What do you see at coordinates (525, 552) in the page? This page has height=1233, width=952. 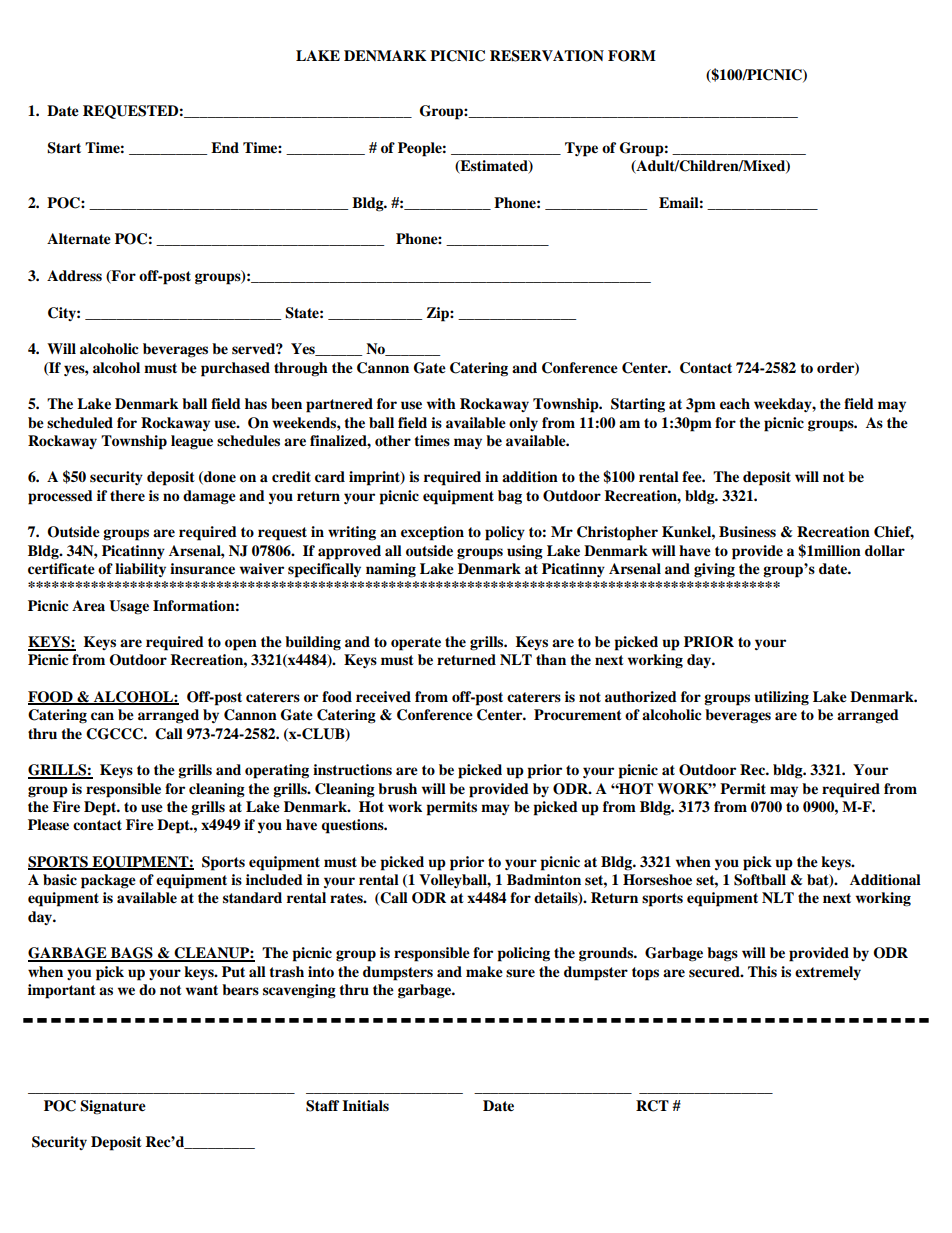 I see `using` at bounding box center [525, 552].
